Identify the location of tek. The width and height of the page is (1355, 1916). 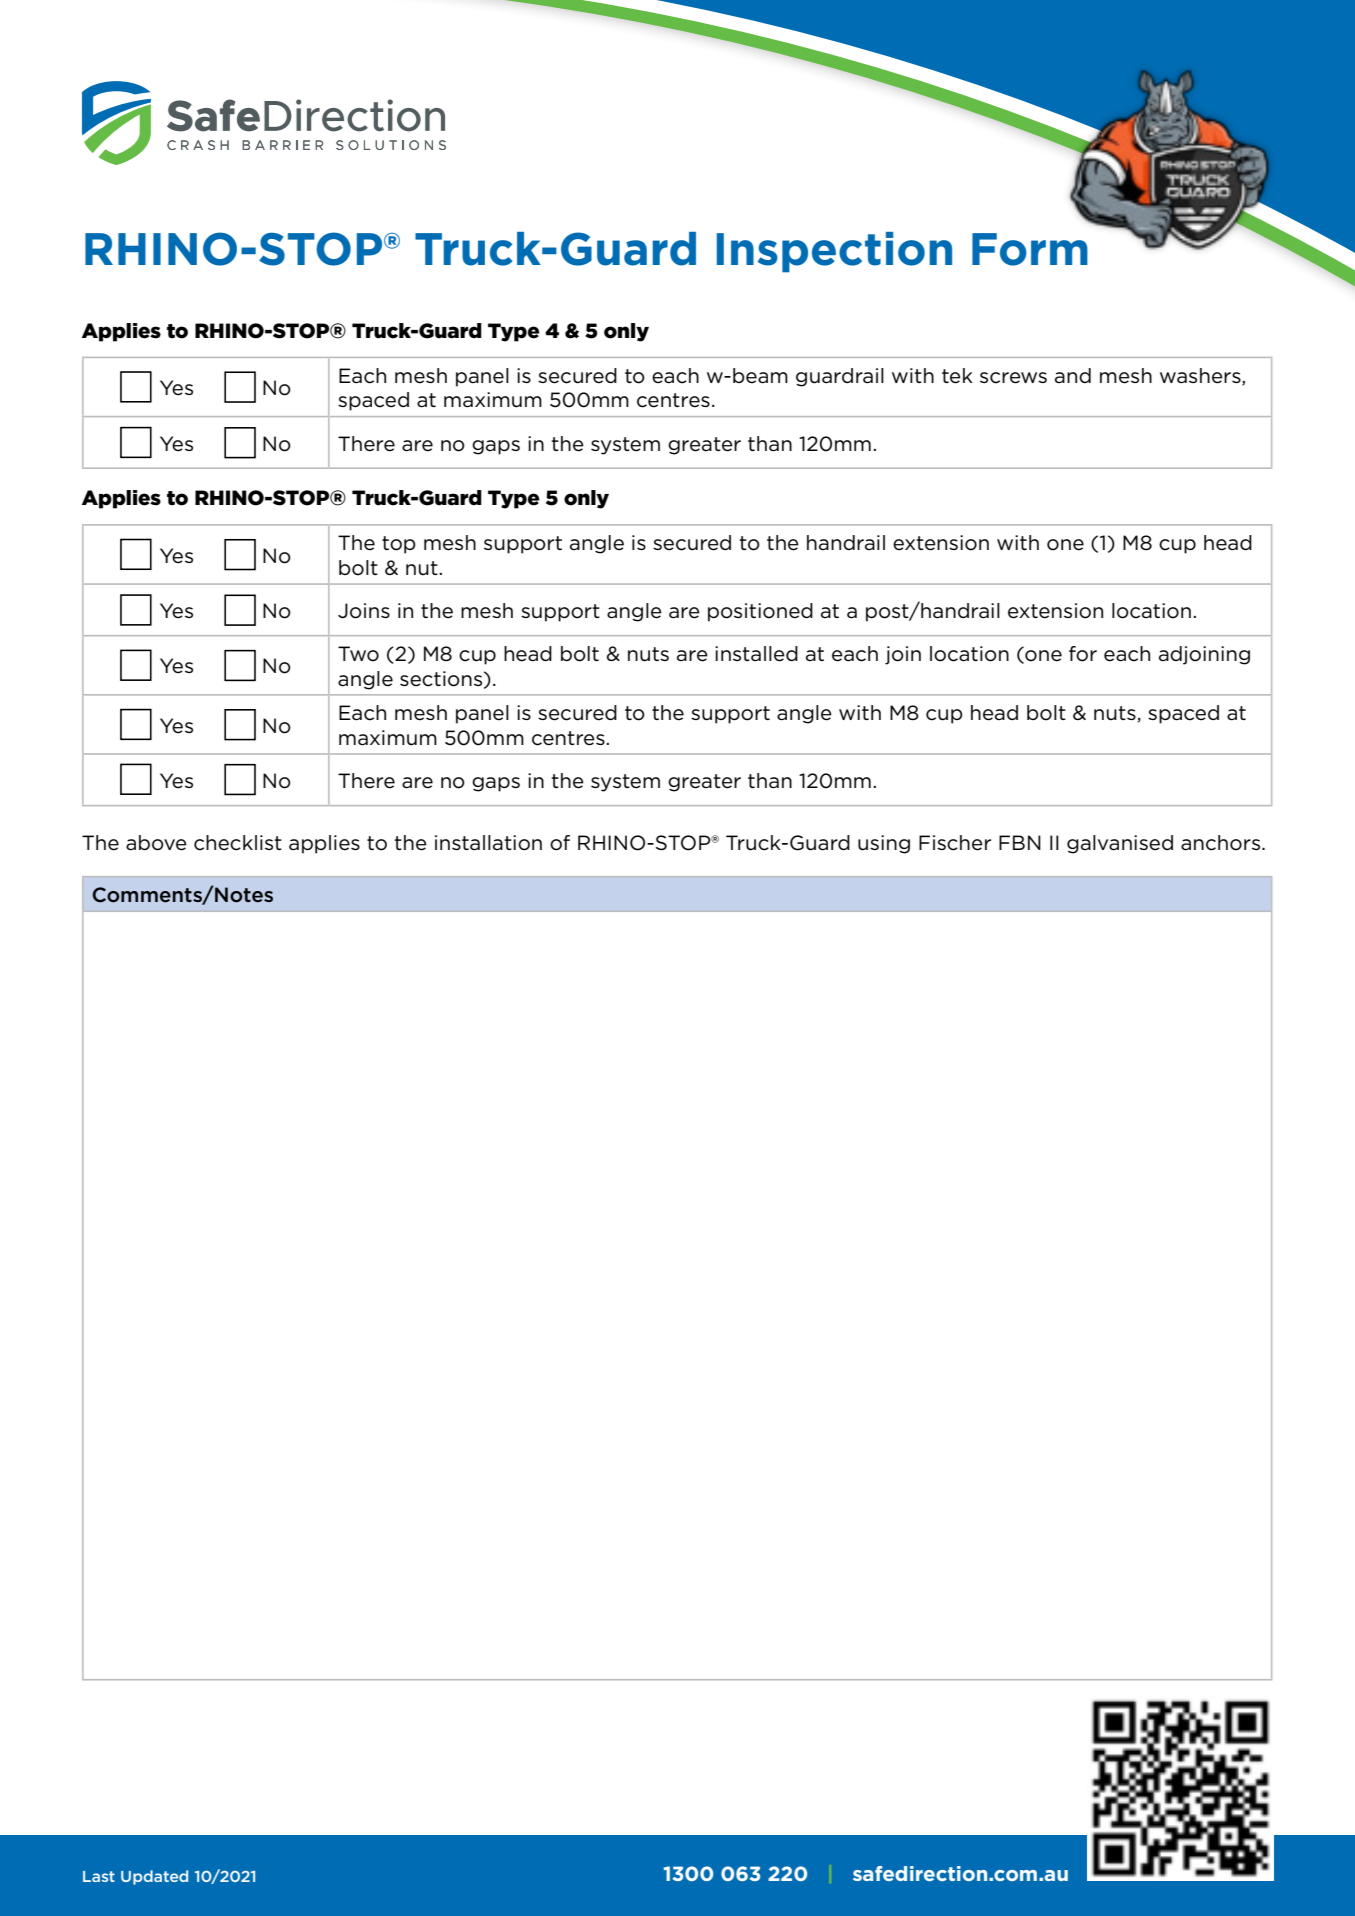
(957, 376).
